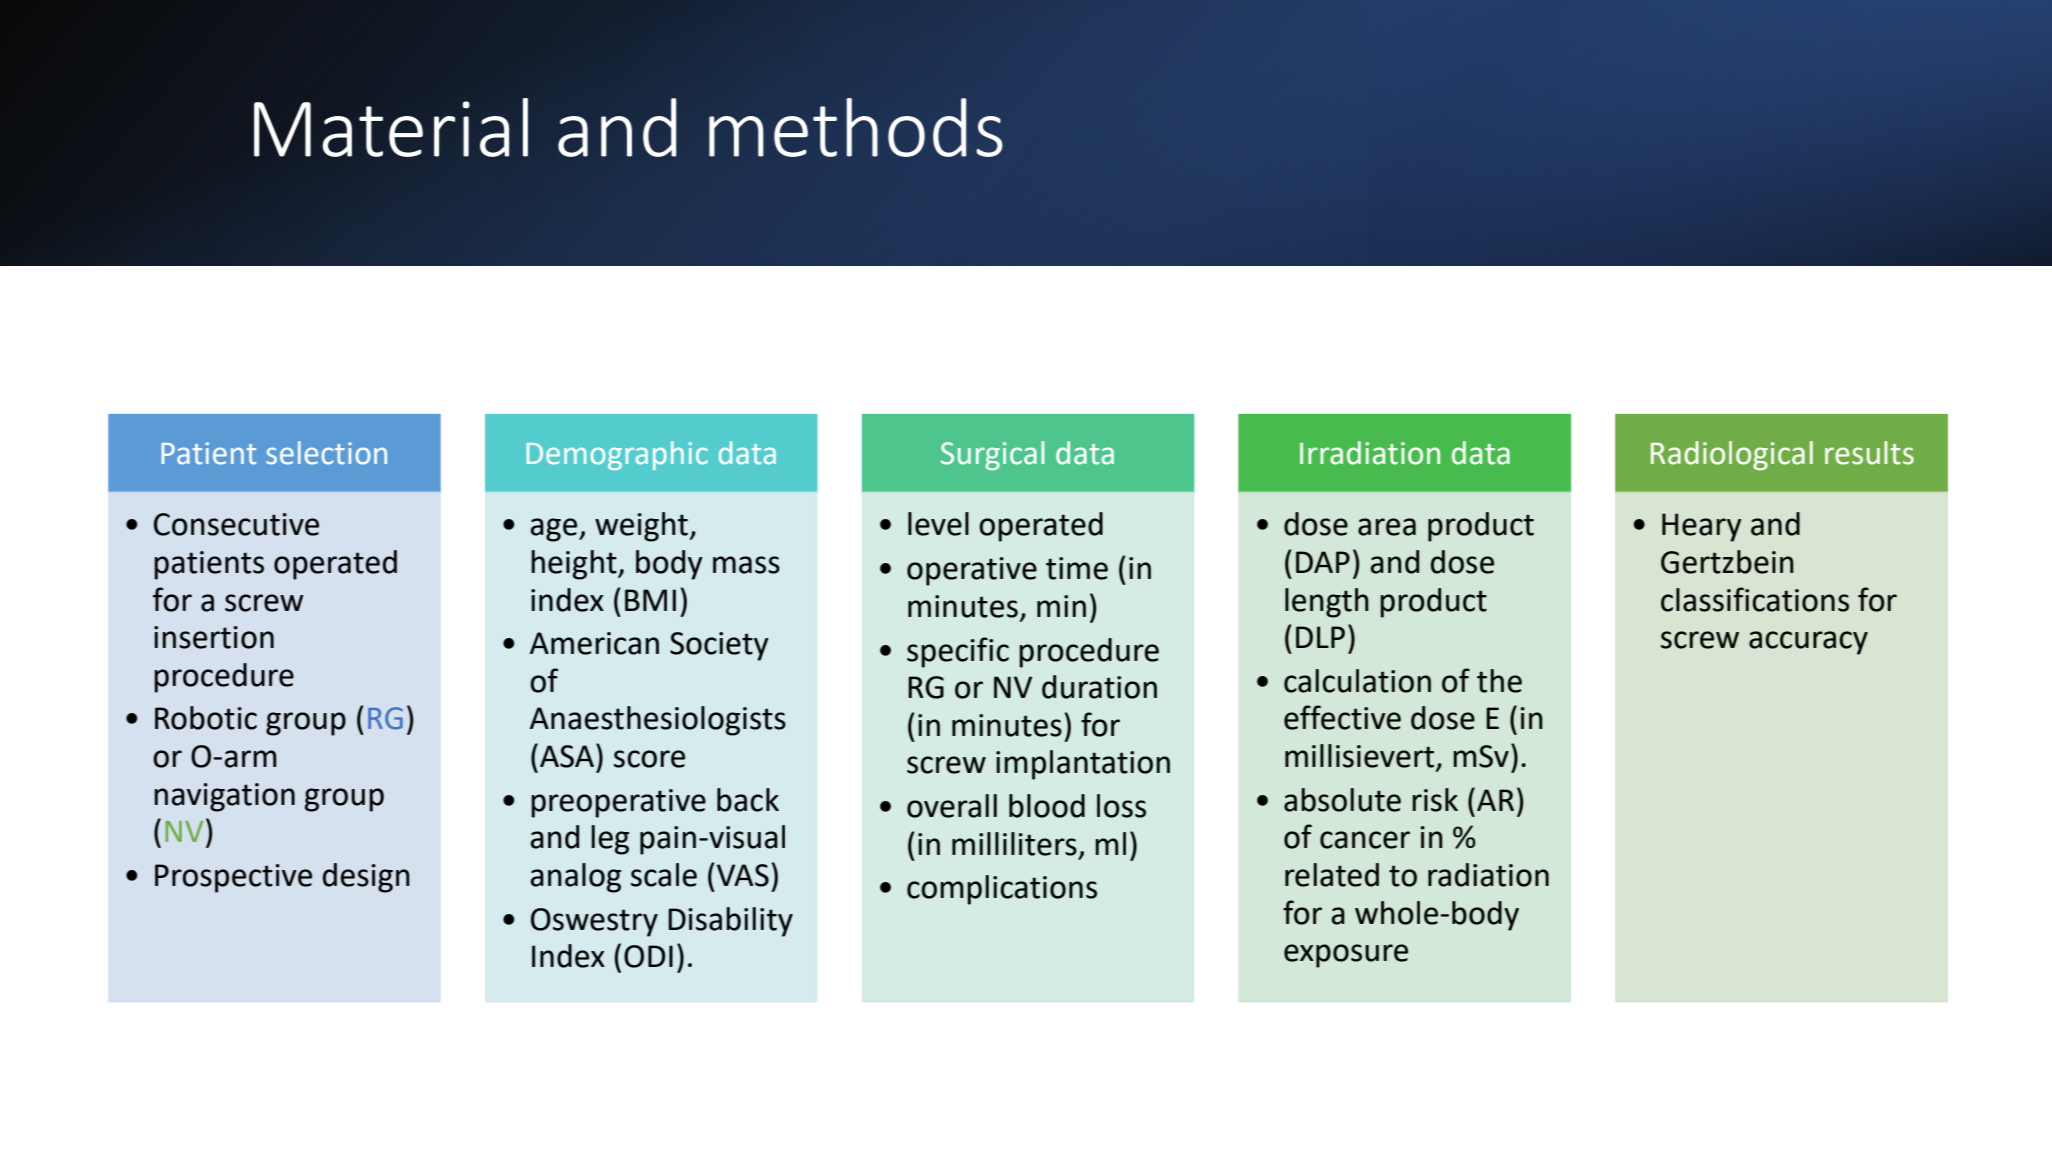 The height and width of the screenshot is (1154, 2052). I want to click on time, so click(1077, 568).
